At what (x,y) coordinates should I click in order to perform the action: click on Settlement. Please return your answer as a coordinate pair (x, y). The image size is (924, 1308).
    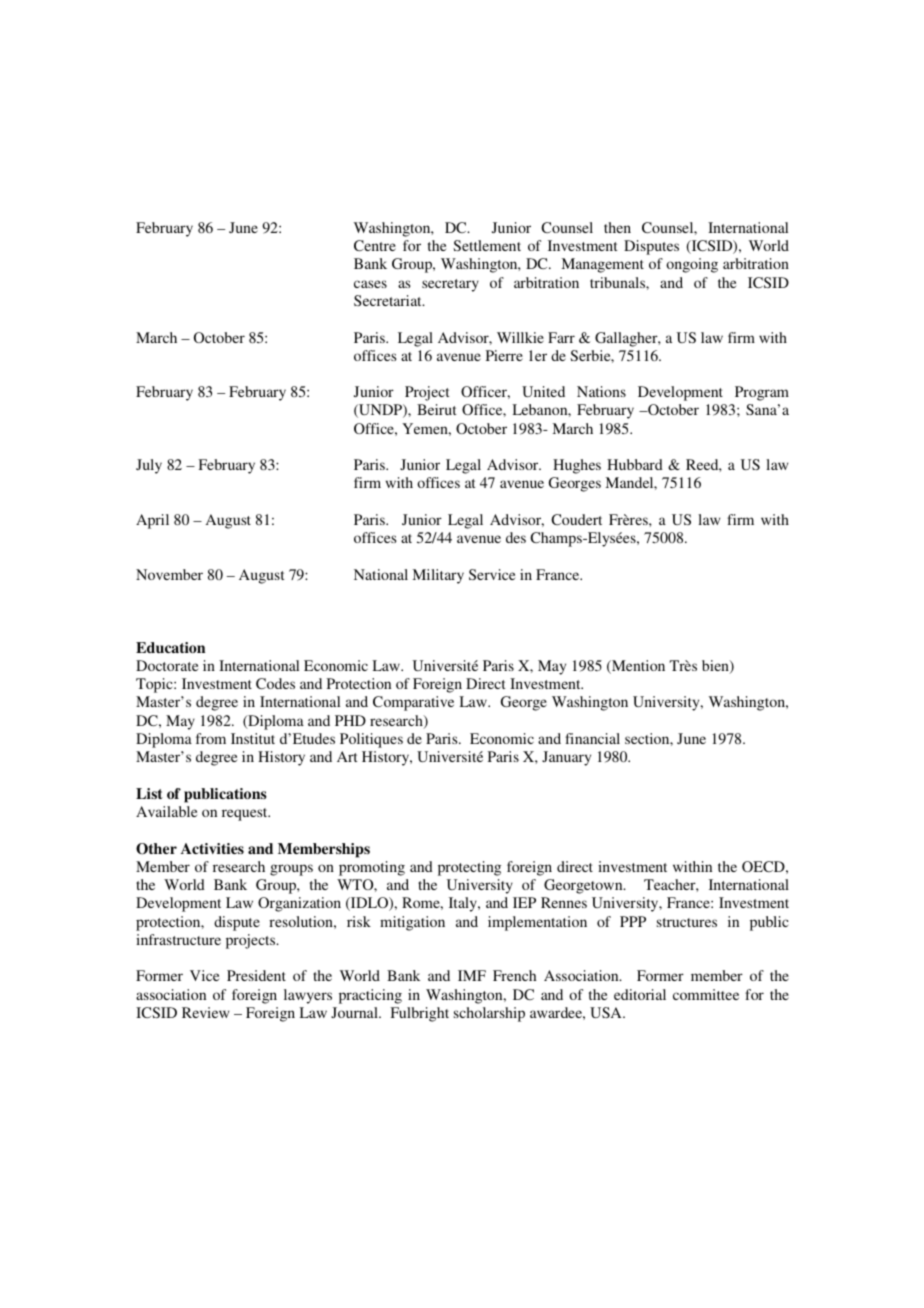
    Looking at the image, I should click on (487, 245).
